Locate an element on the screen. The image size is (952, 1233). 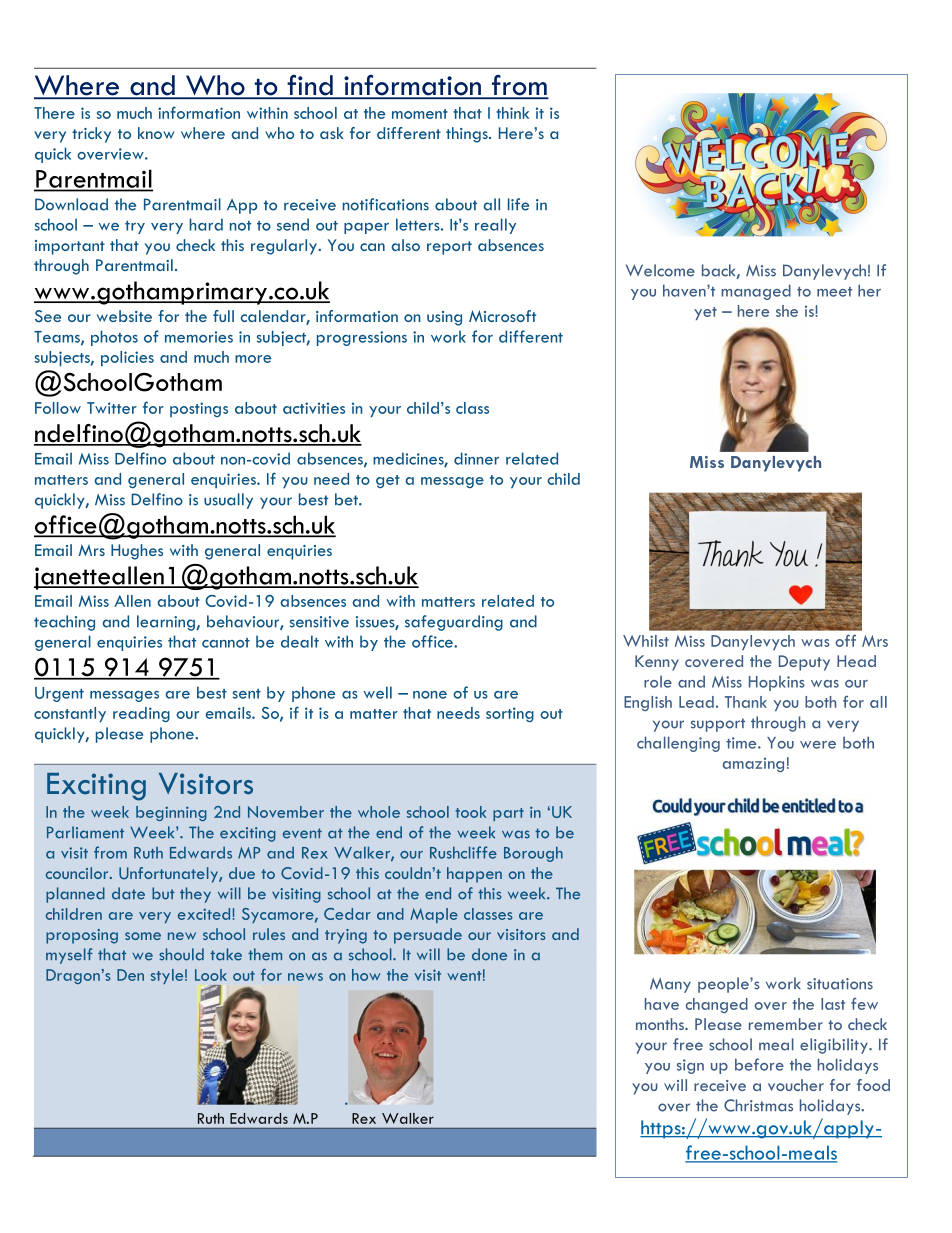
usually is located at coordinates (228, 501).
